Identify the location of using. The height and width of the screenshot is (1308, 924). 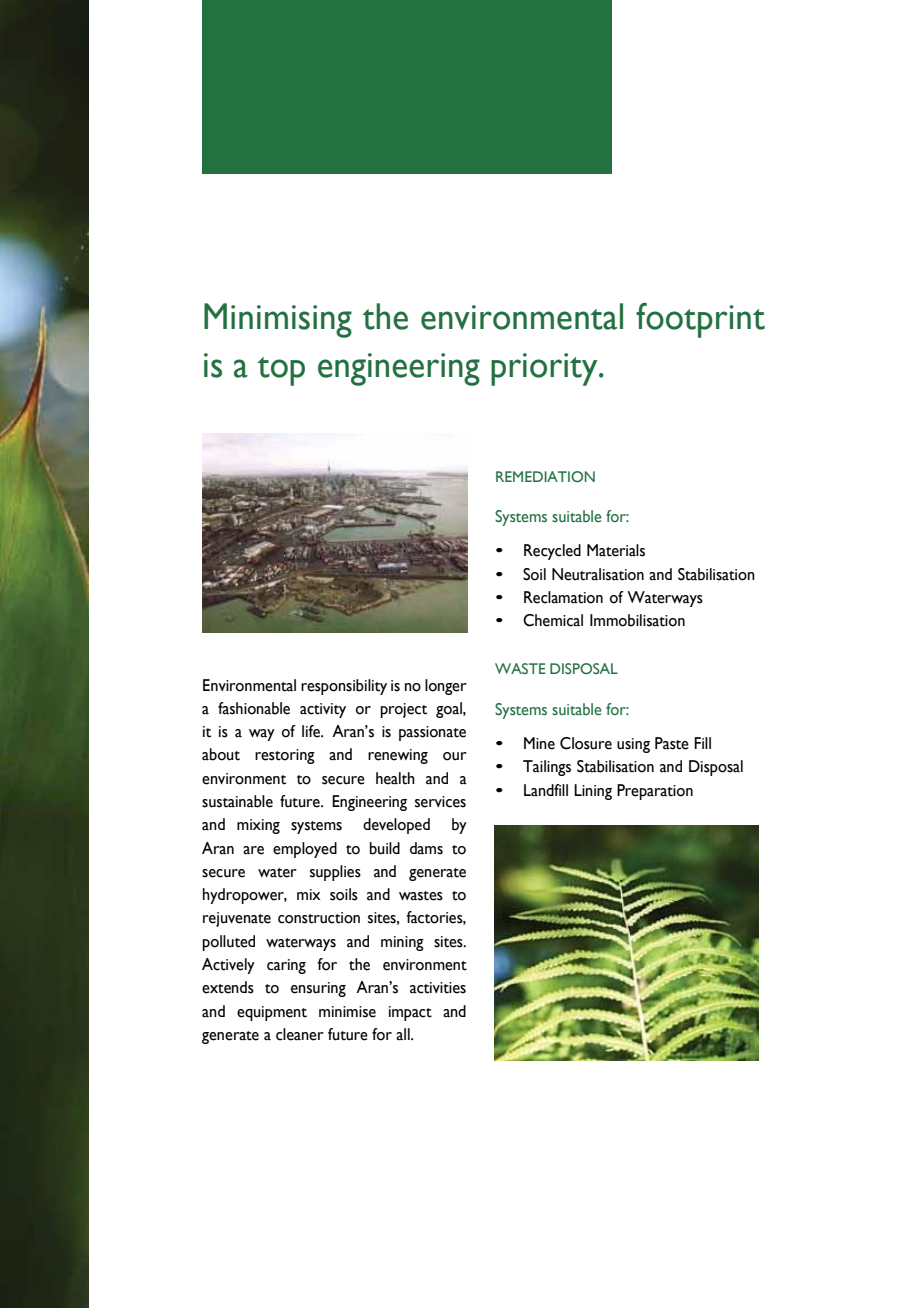
(633, 745).
